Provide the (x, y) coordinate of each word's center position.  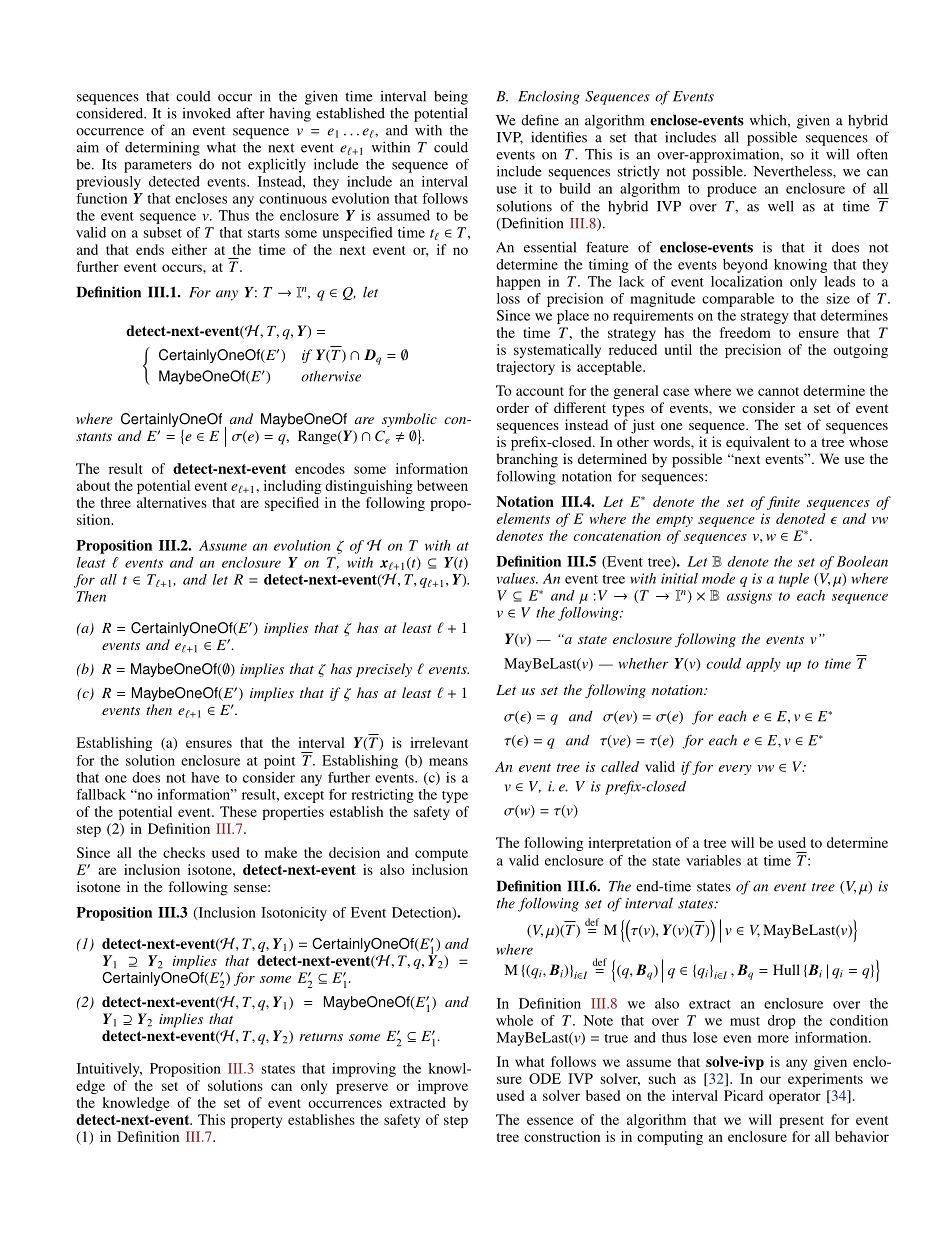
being (451, 97)
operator (795, 1098)
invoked (207, 113)
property (256, 1122)
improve (443, 1087)
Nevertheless (794, 171)
